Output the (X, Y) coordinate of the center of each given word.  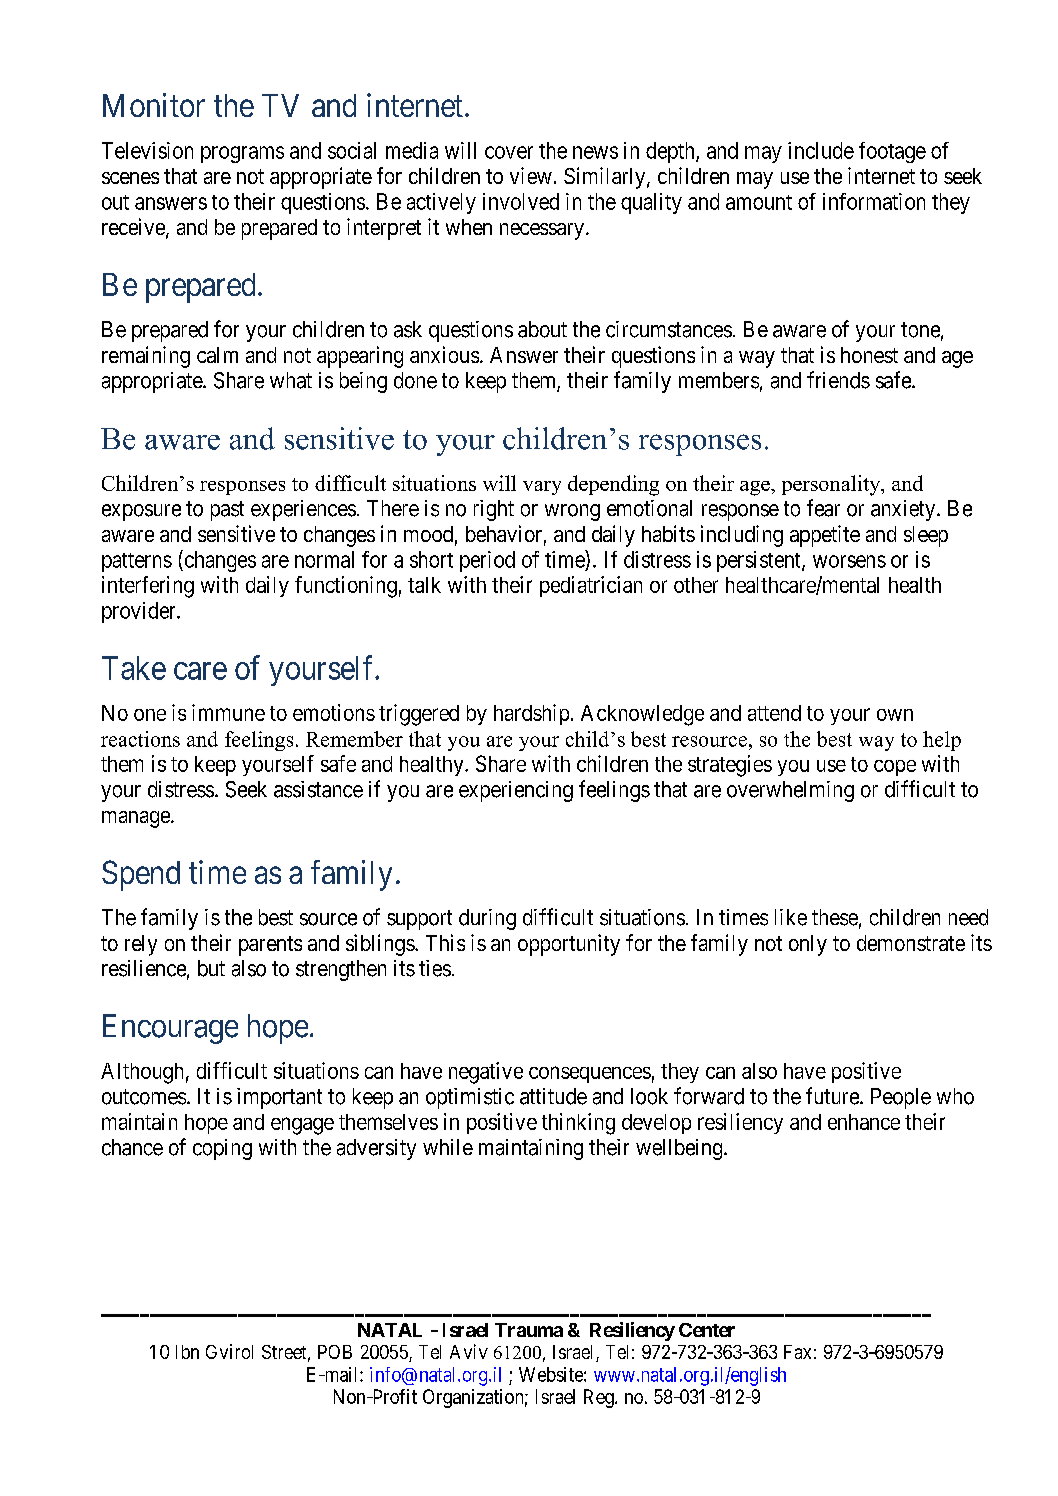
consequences (590, 1074)
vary (542, 488)
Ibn (187, 1352)
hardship (531, 714)
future (833, 1096)
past (227, 511)
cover (509, 152)
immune (228, 712)
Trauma (529, 1330)
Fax (797, 1352)
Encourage (170, 1029)
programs (242, 154)
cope (895, 768)
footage (892, 152)
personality (832, 485)
